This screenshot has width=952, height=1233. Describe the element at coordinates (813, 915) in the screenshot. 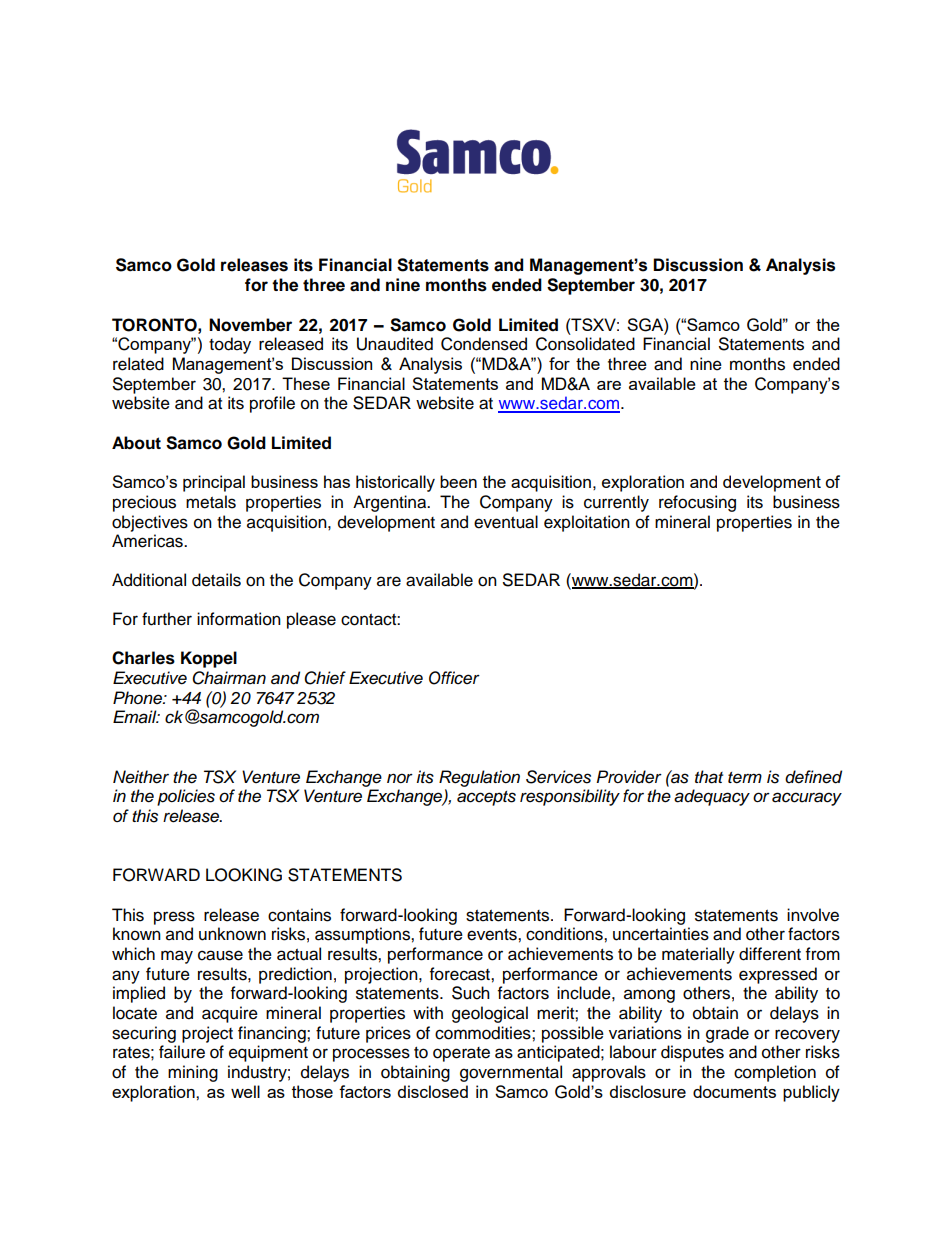

I see `involve` at that location.
